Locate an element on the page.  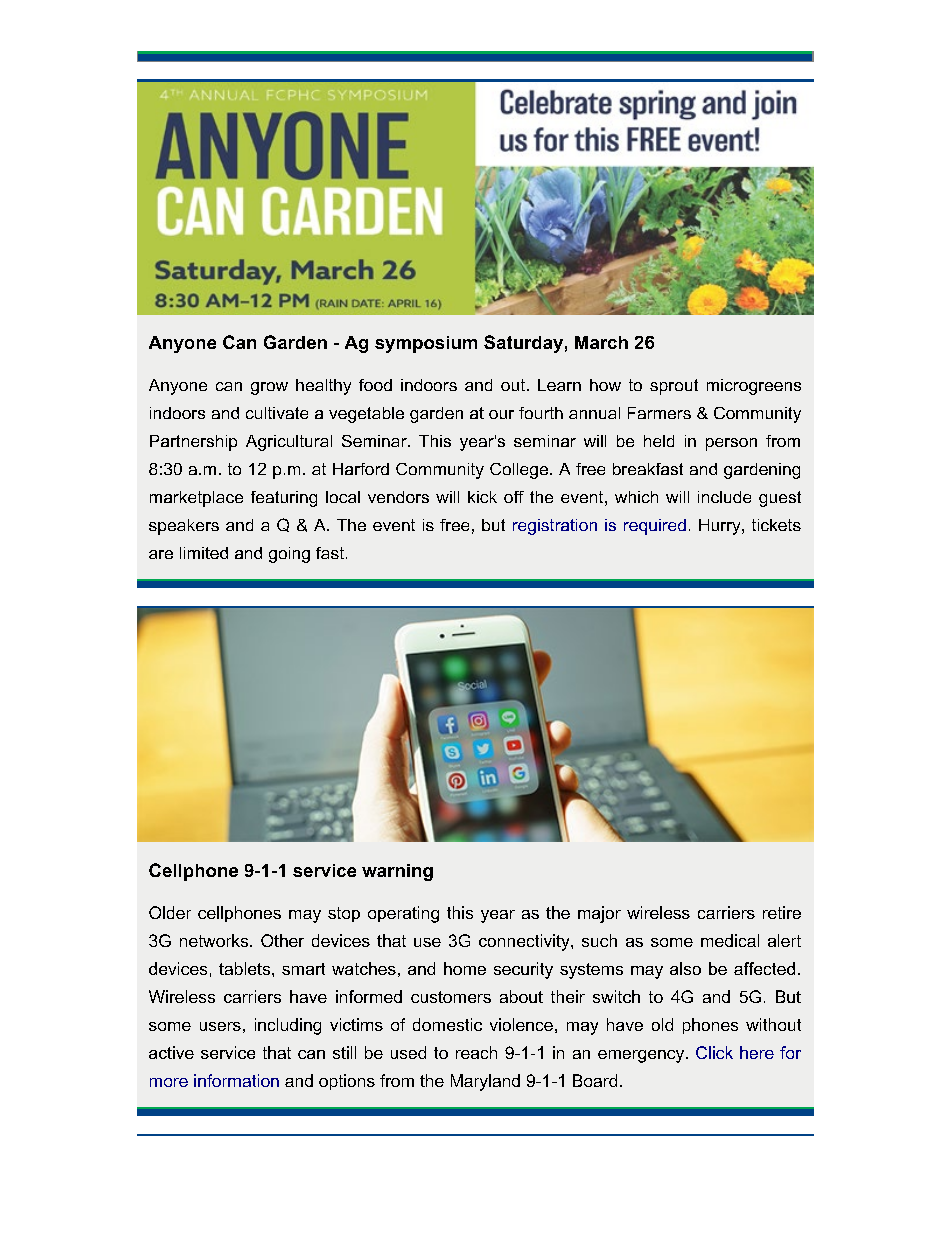
Click is located at coordinates (714, 1052).
